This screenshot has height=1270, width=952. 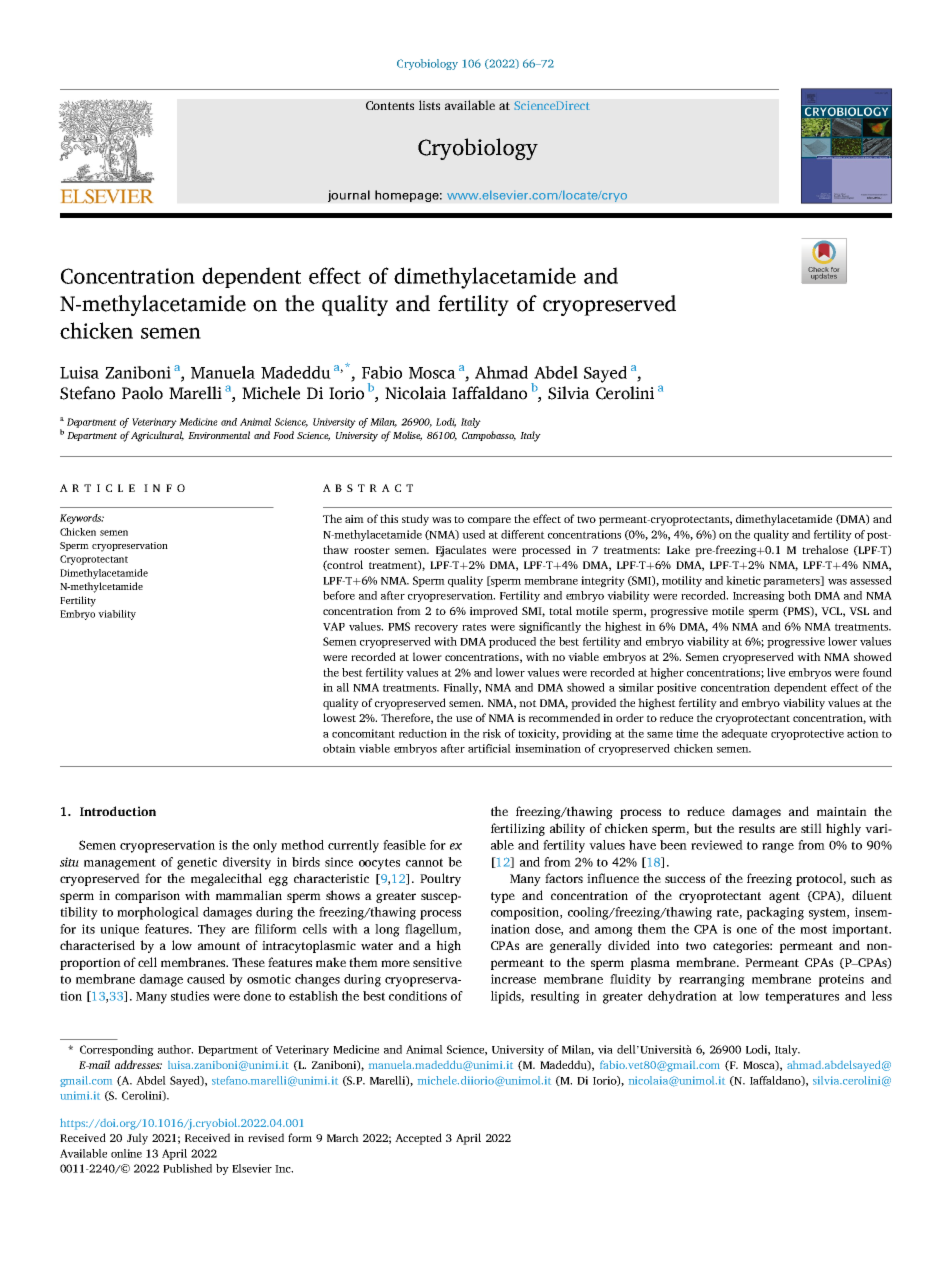 What do you see at coordinates (147, 897) in the screenshot?
I see `comparison` at bounding box center [147, 897].
